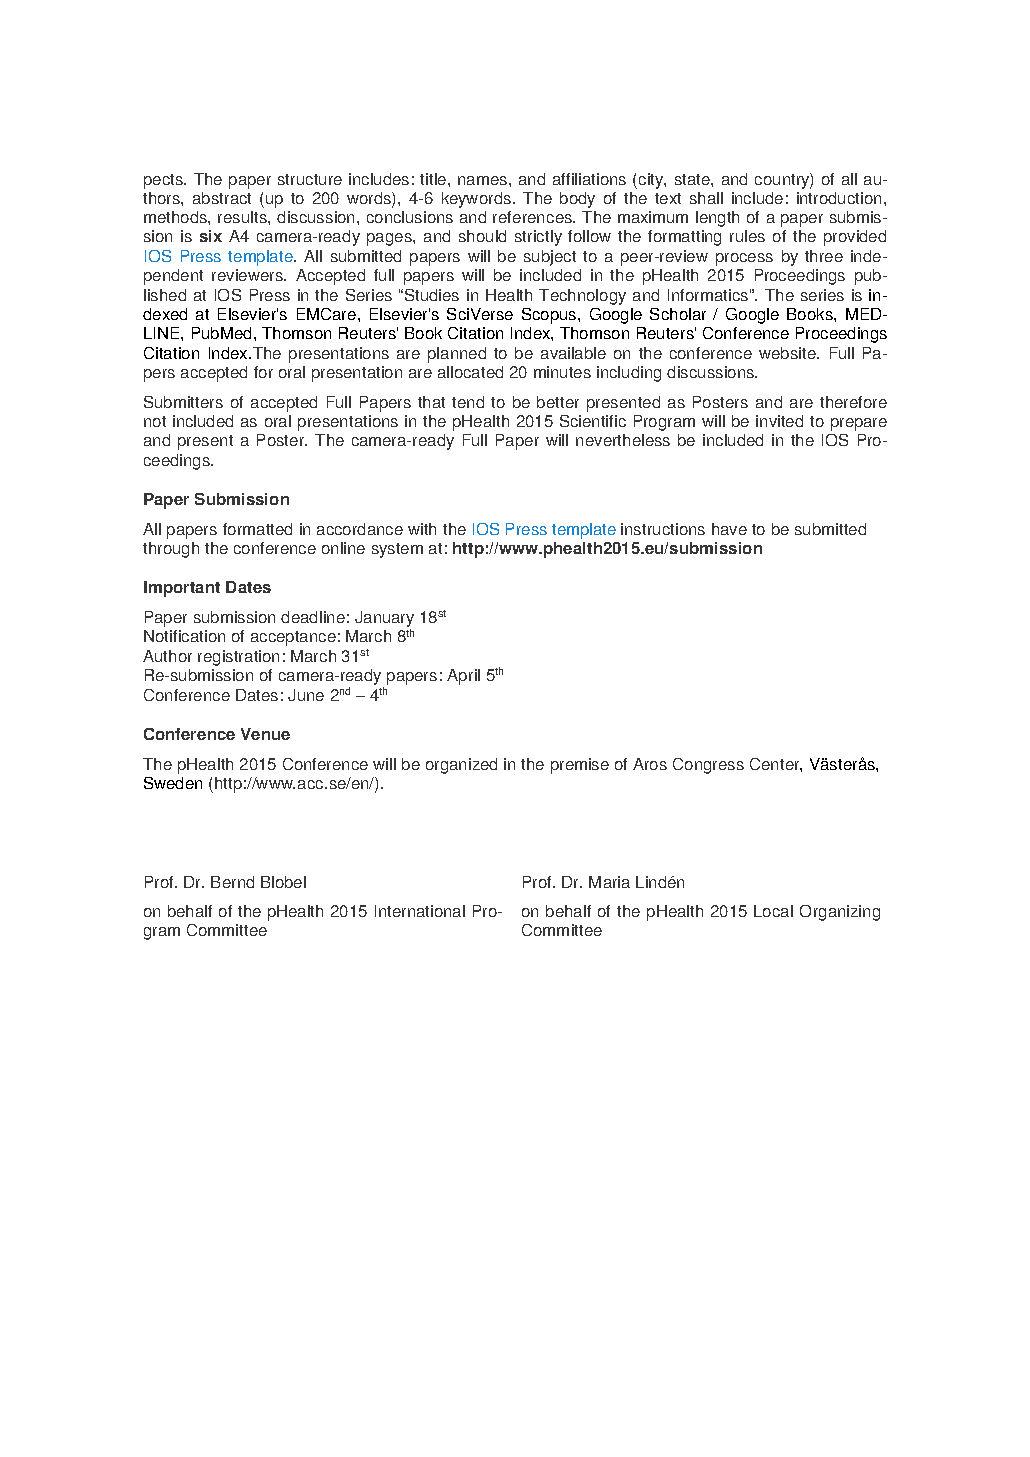 This image has height=1457, width=1030. I want to click on website, so click(788, 353).
